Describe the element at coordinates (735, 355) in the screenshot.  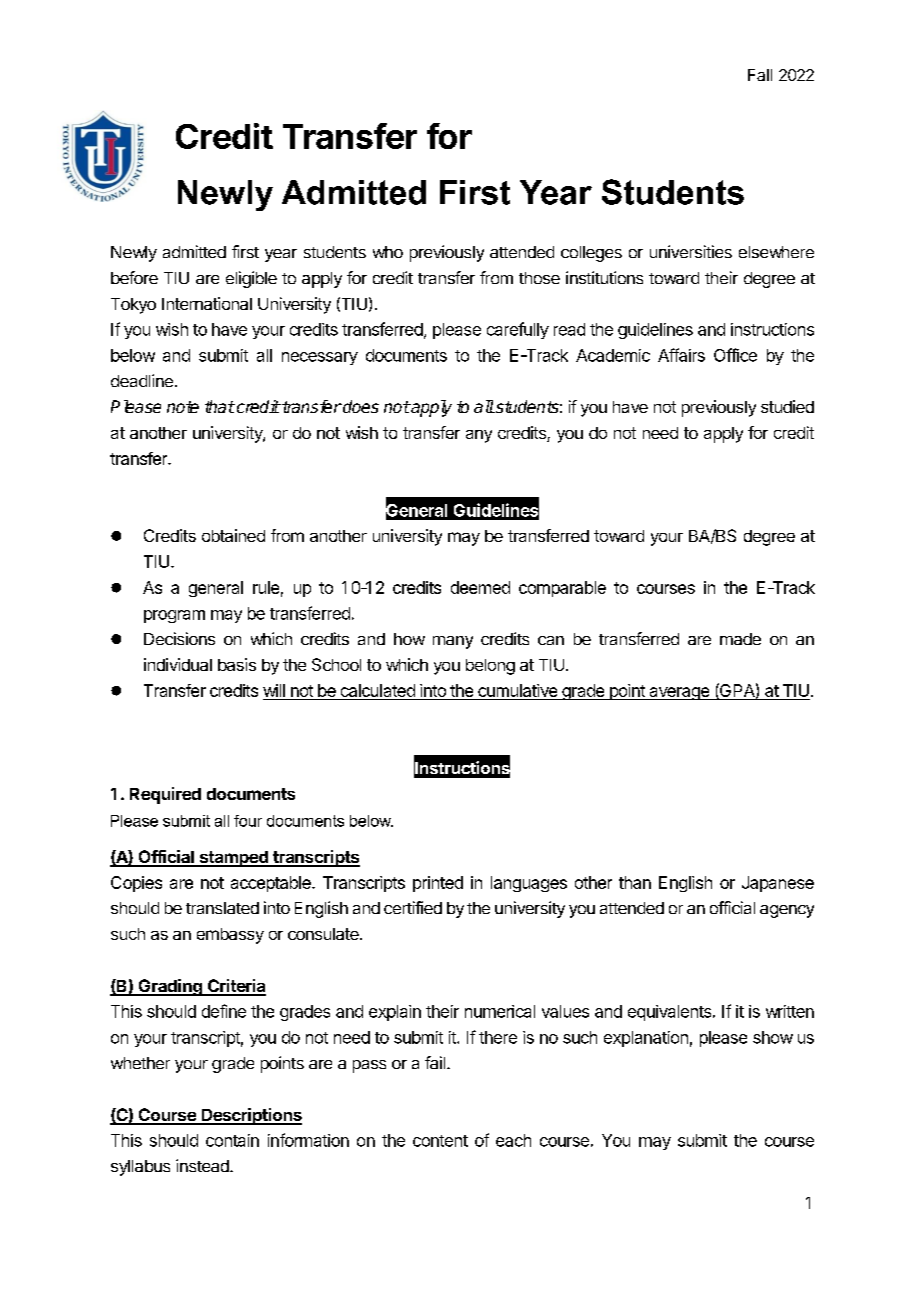
I see `Office` at that location.
